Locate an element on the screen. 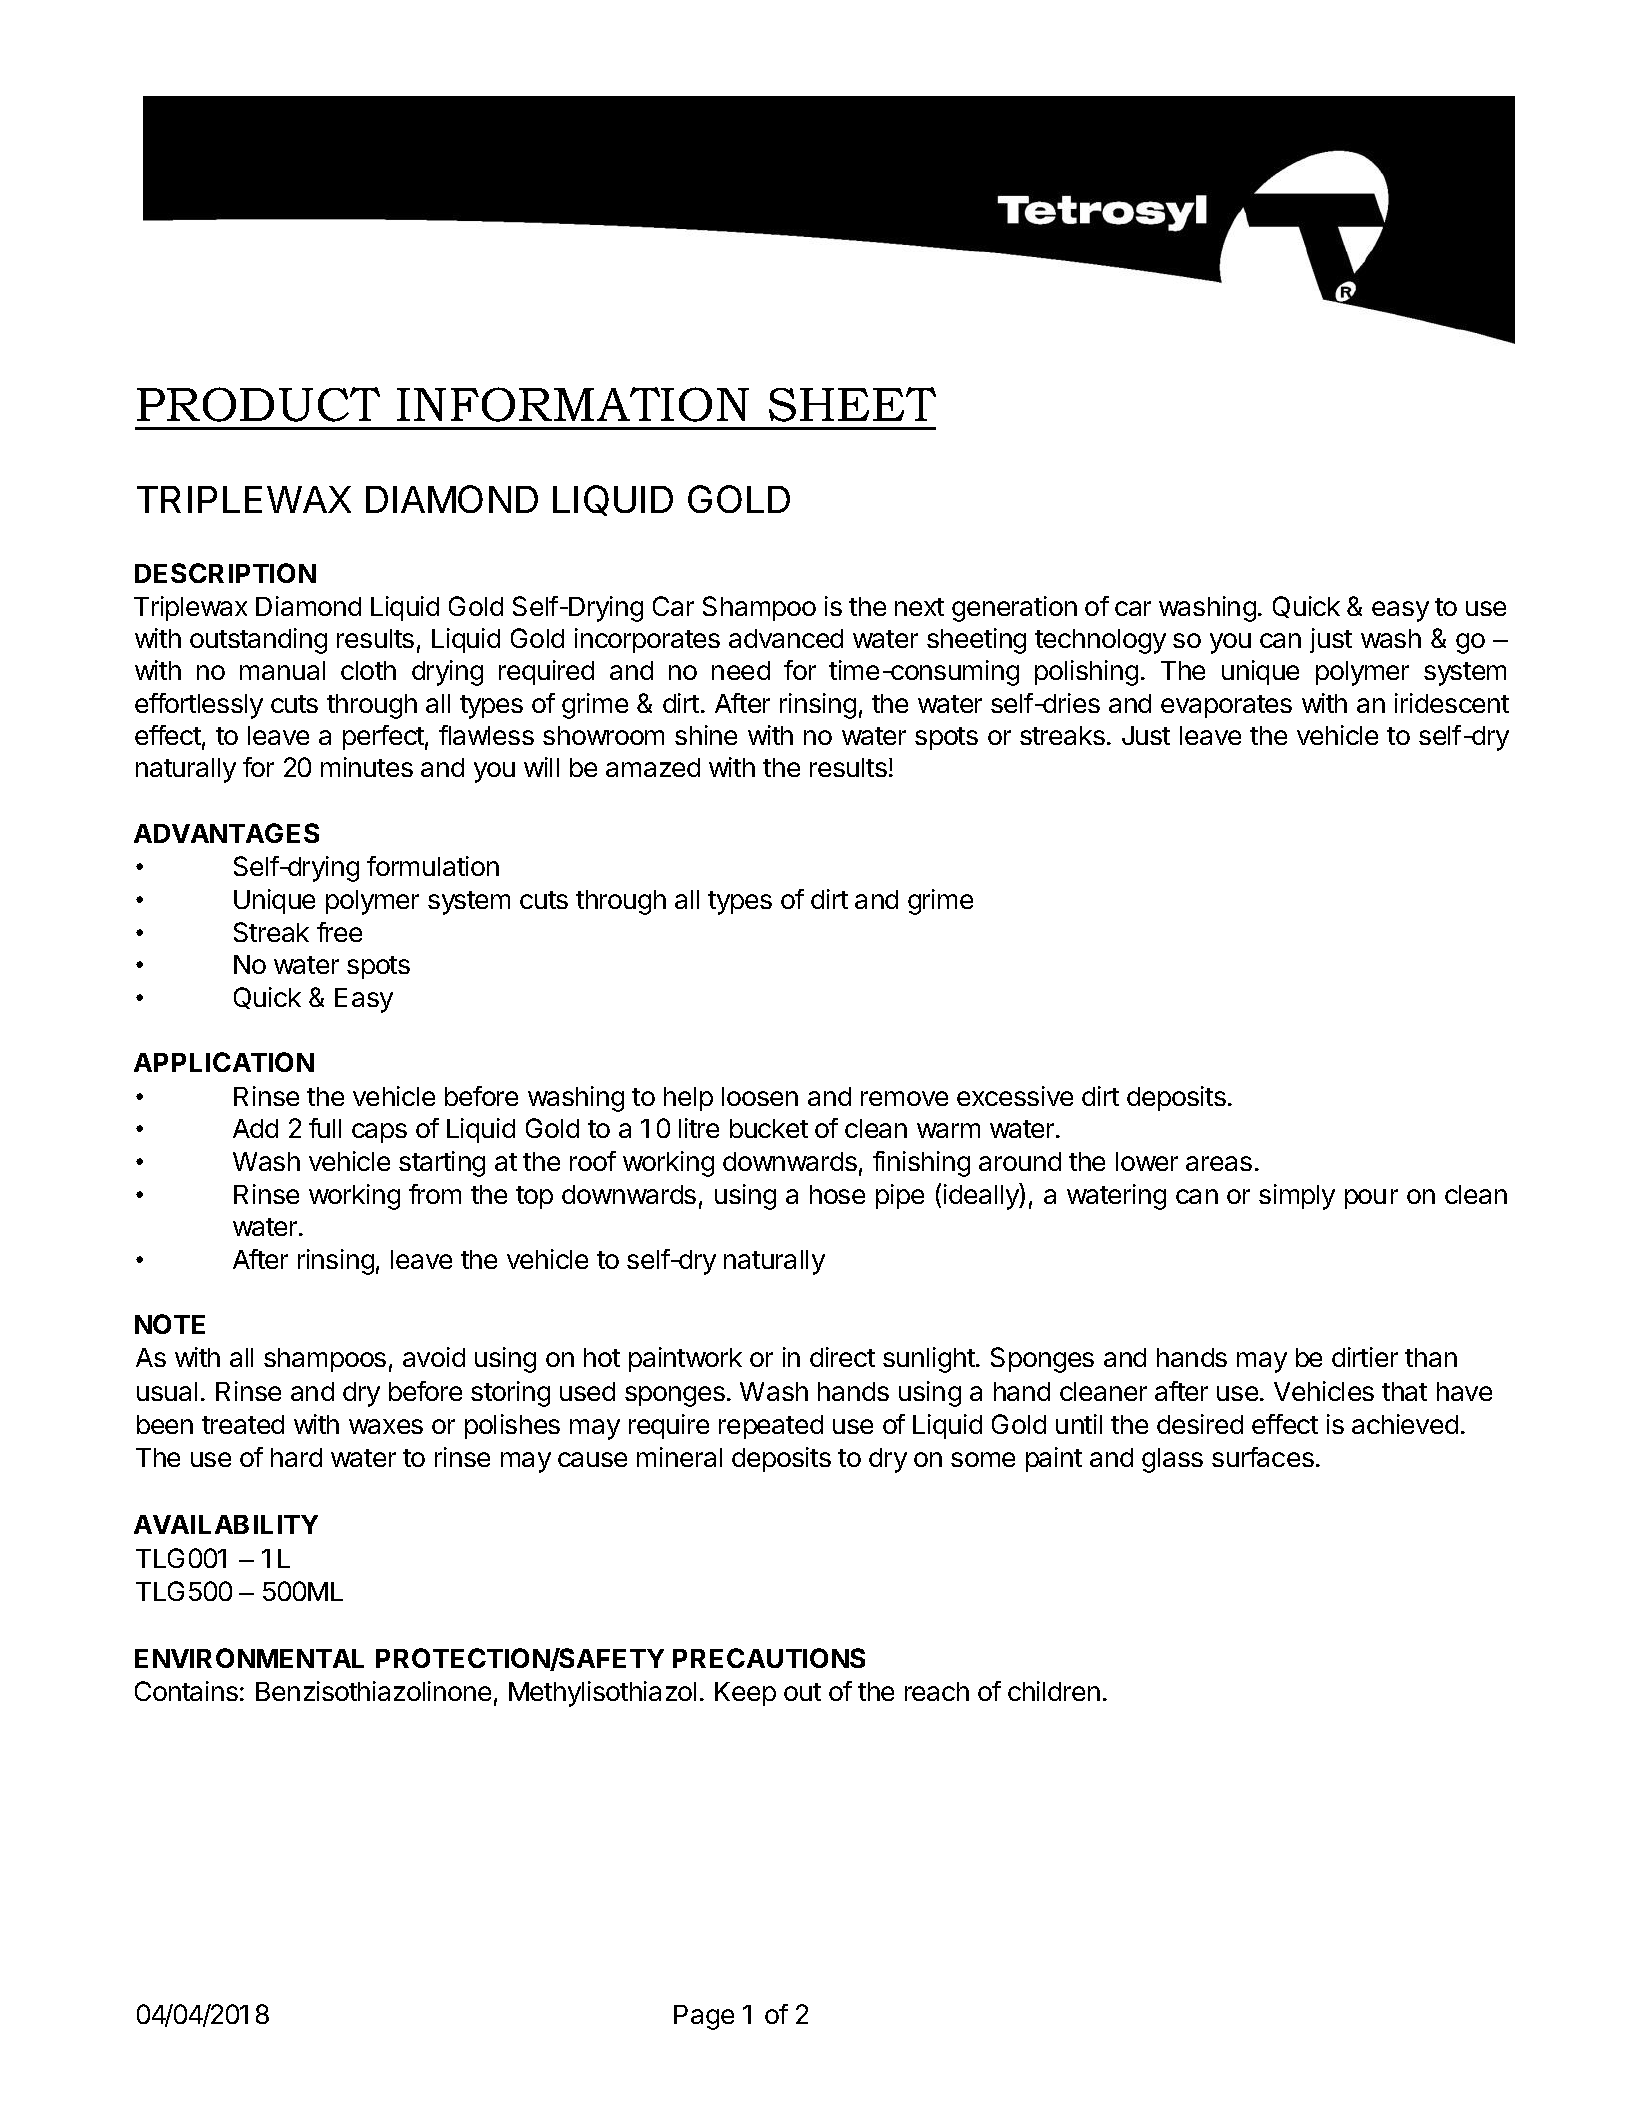  children is located at coordinates (1054, 1691).
